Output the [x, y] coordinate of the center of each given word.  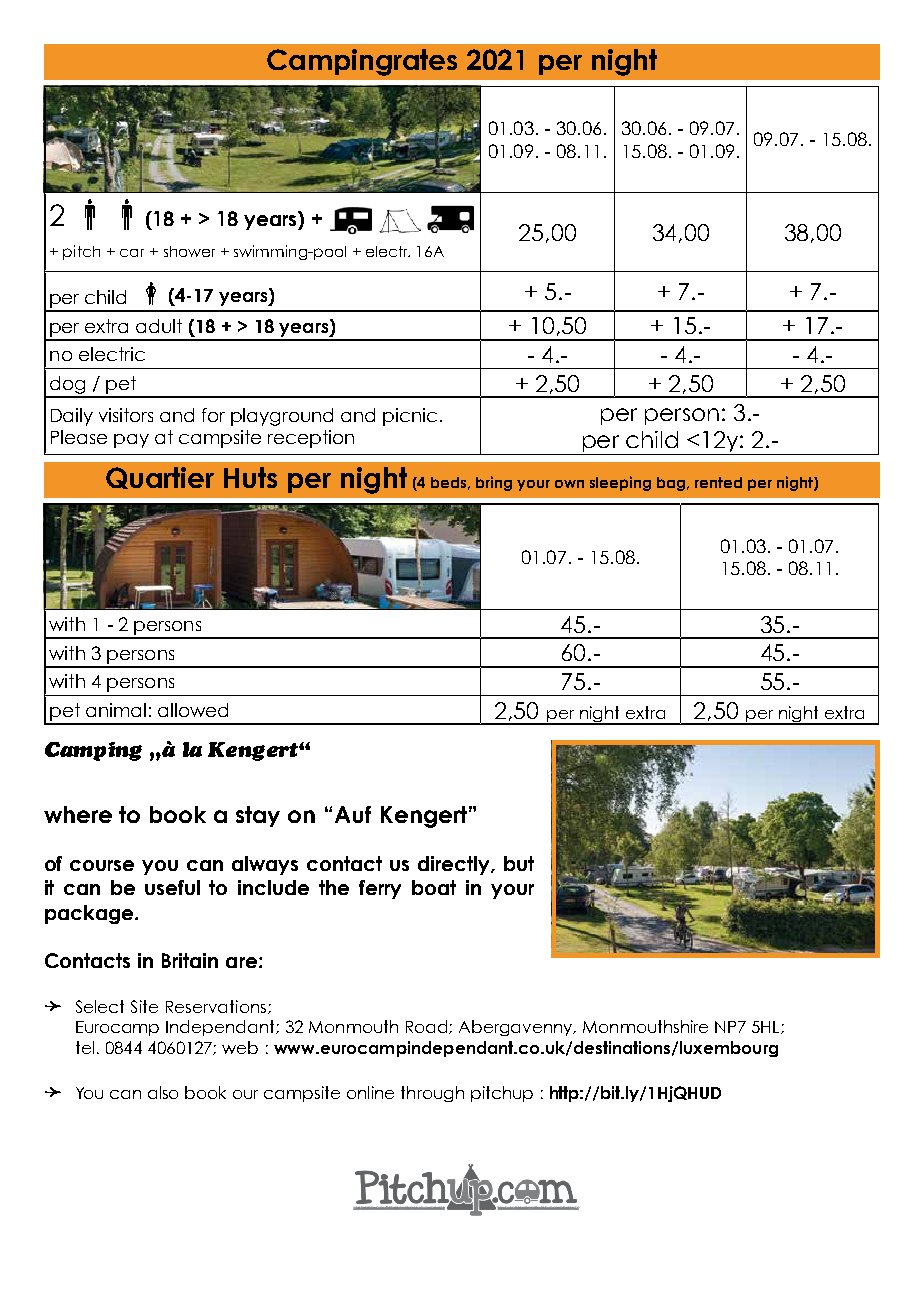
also [163, 1092]
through [432, 1094]
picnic [410, 417]
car [132, 253]
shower [189, 251]
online [370, 1092]
